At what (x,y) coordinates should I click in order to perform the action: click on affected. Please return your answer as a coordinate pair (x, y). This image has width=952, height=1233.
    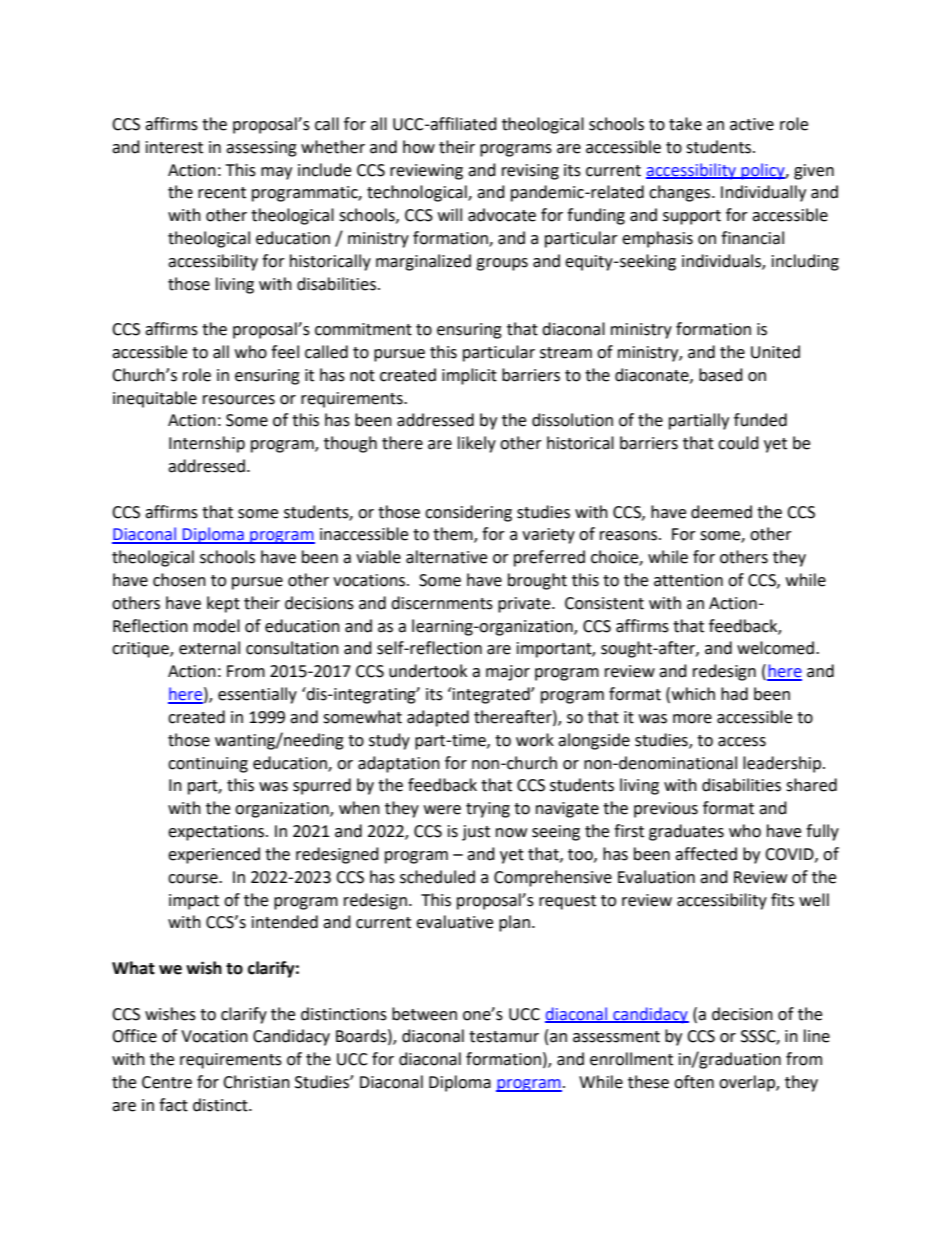
    Looking at the image, I should click on (706, 854).
